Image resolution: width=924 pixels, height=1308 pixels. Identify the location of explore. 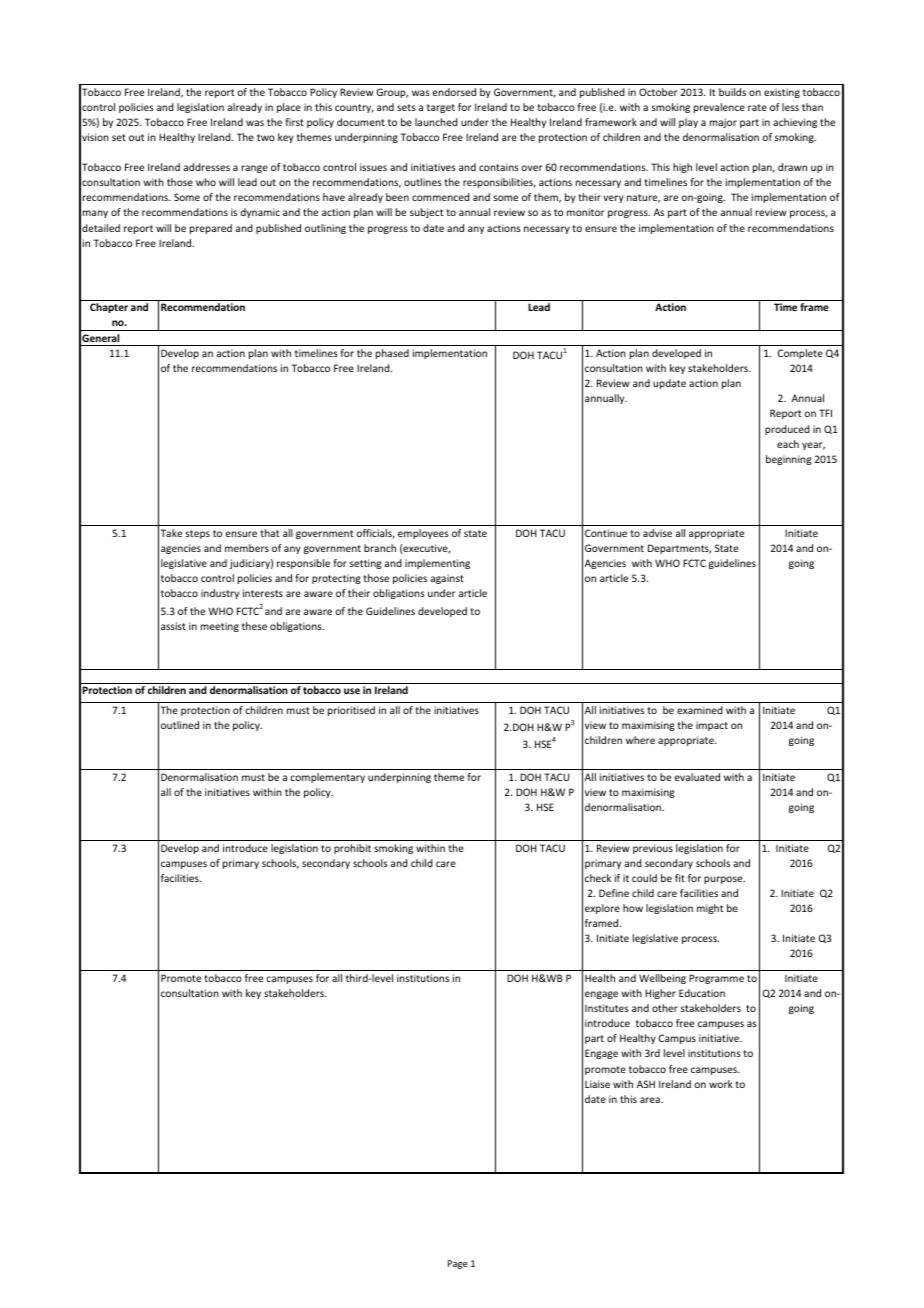
(602, 909).
